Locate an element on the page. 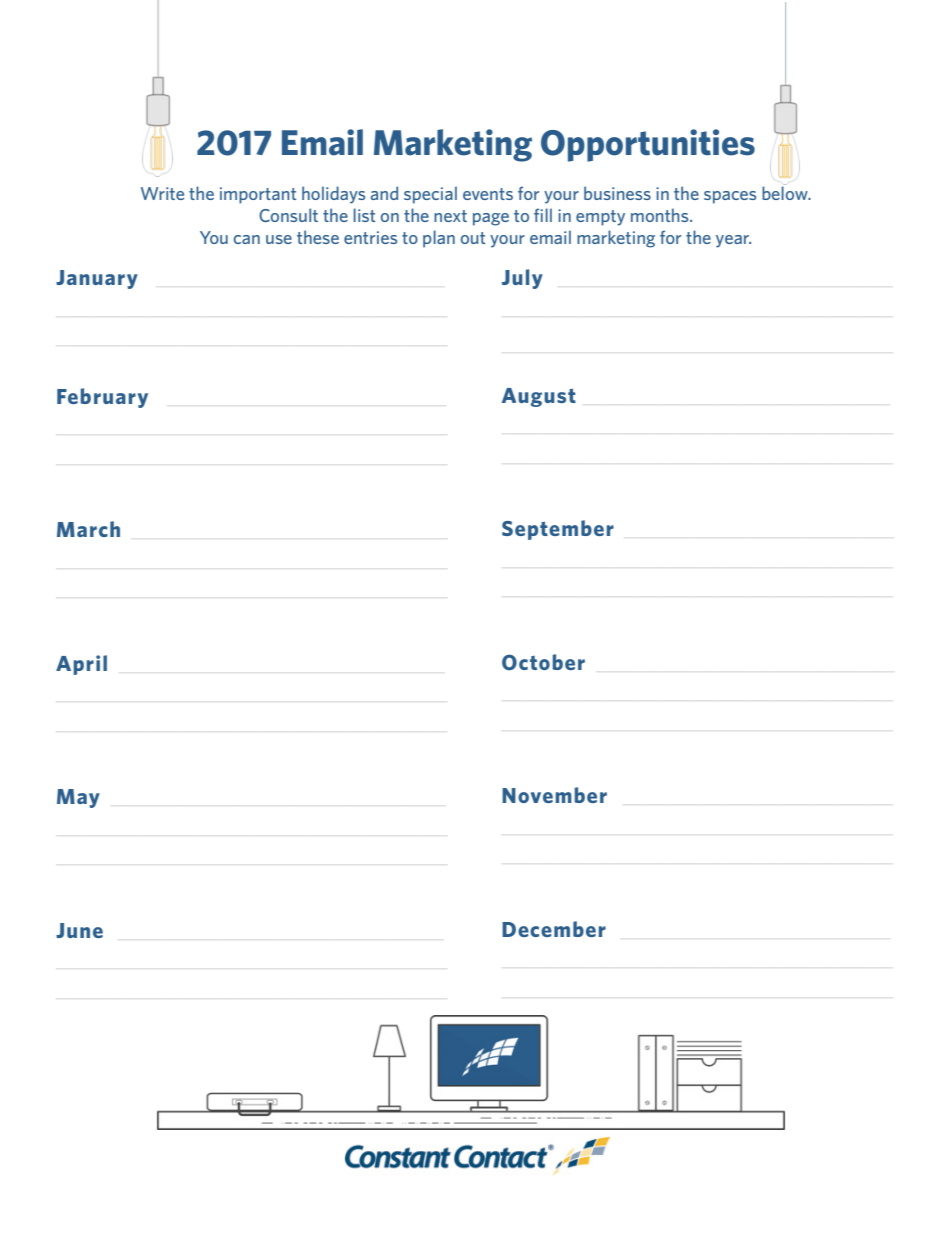 This document has height=1233, width=952. Write is located at coordinates (162, 193).
